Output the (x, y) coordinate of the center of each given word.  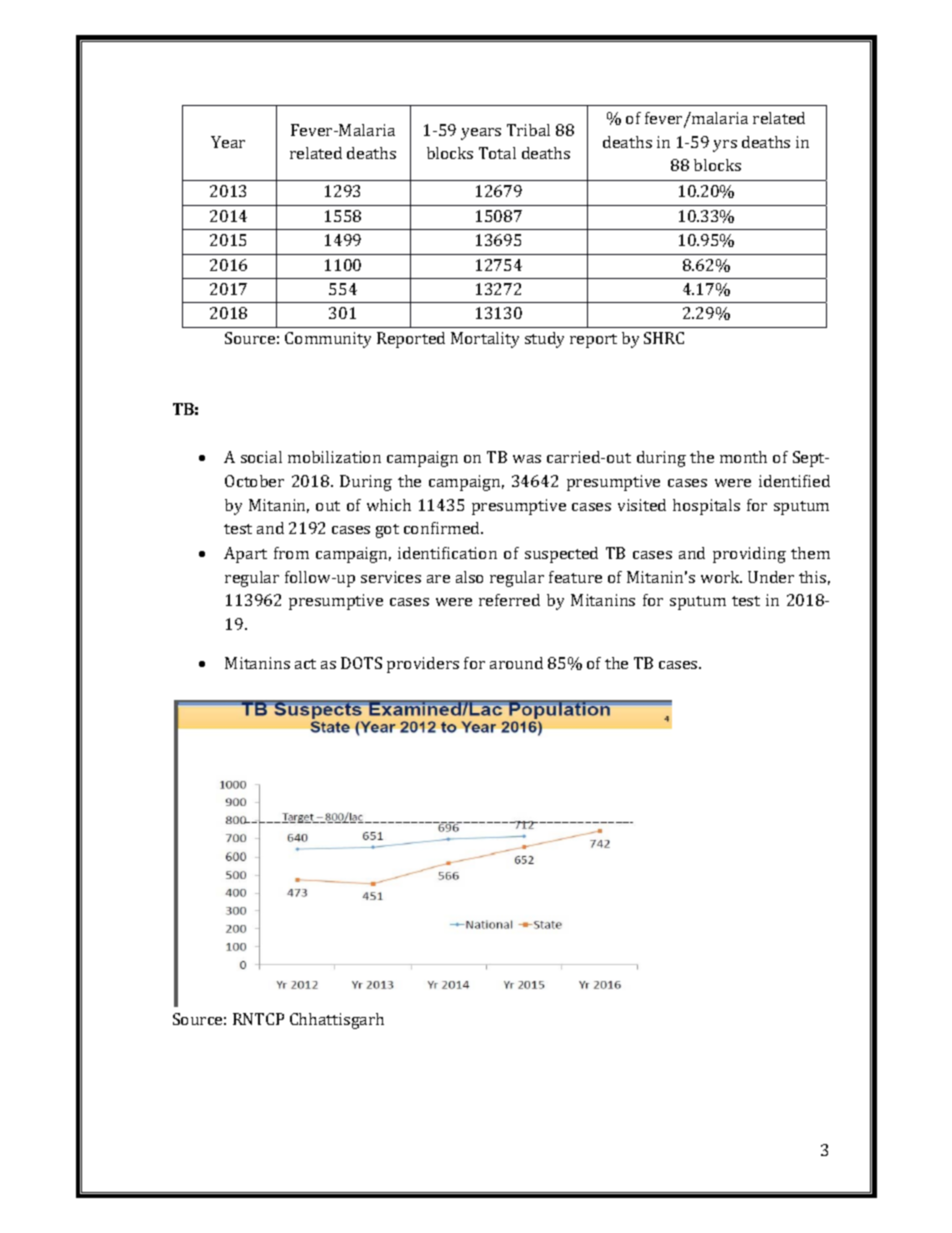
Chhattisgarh (337, 1021)
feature (575, 577)
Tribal (528, 130)
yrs (725, 146)
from (291, 553)
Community (328, 340)
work (721, 577)
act (305, 664)
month (743, 457)
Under (771, 577)
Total (497, 153)
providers (423, 665)
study (544, 340)
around (516, 663)
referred (509, 600)
